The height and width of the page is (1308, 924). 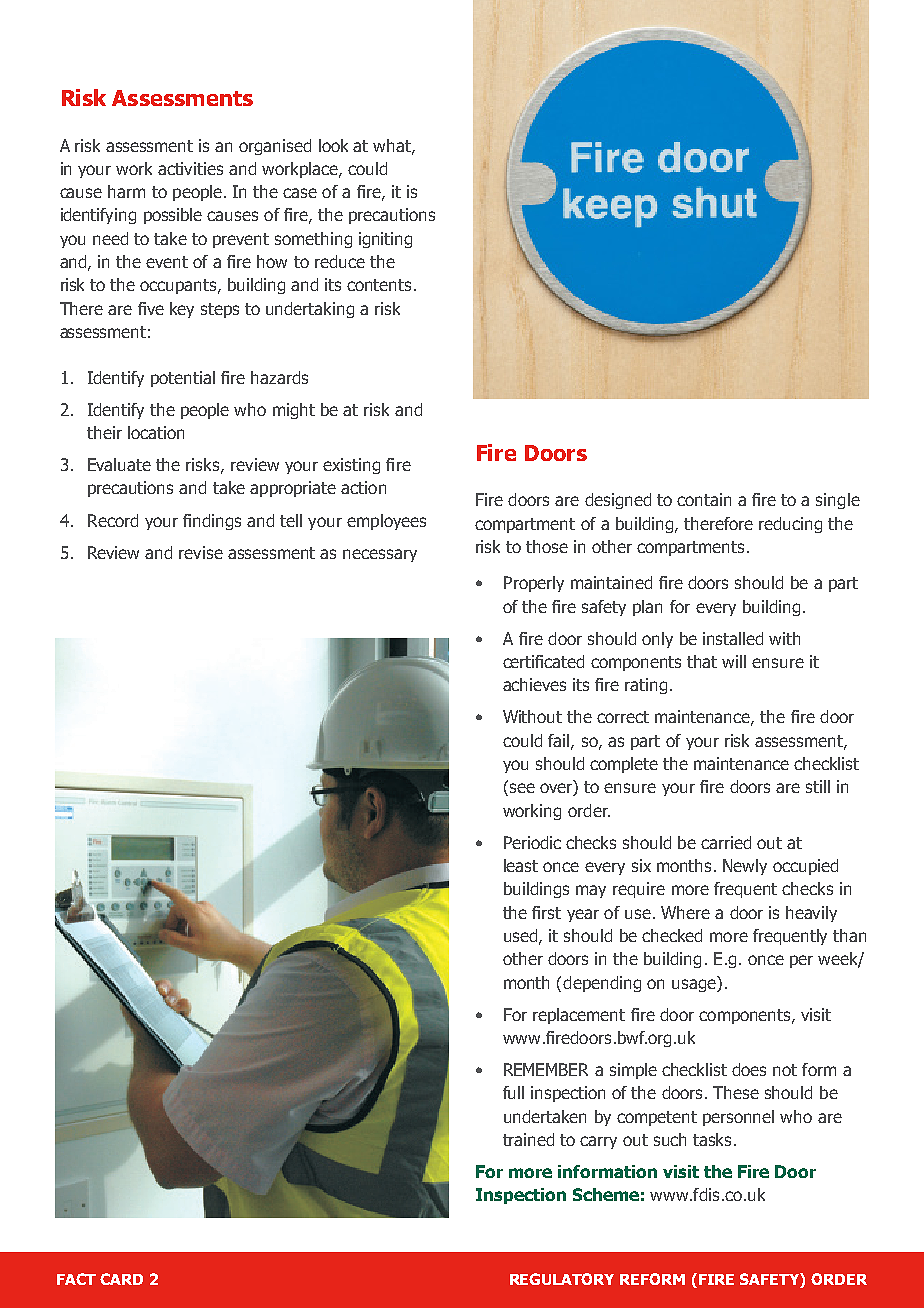 What do you see at coordinates (363, 487) in the page?
I see `action` at bounding box center [363, 487].
